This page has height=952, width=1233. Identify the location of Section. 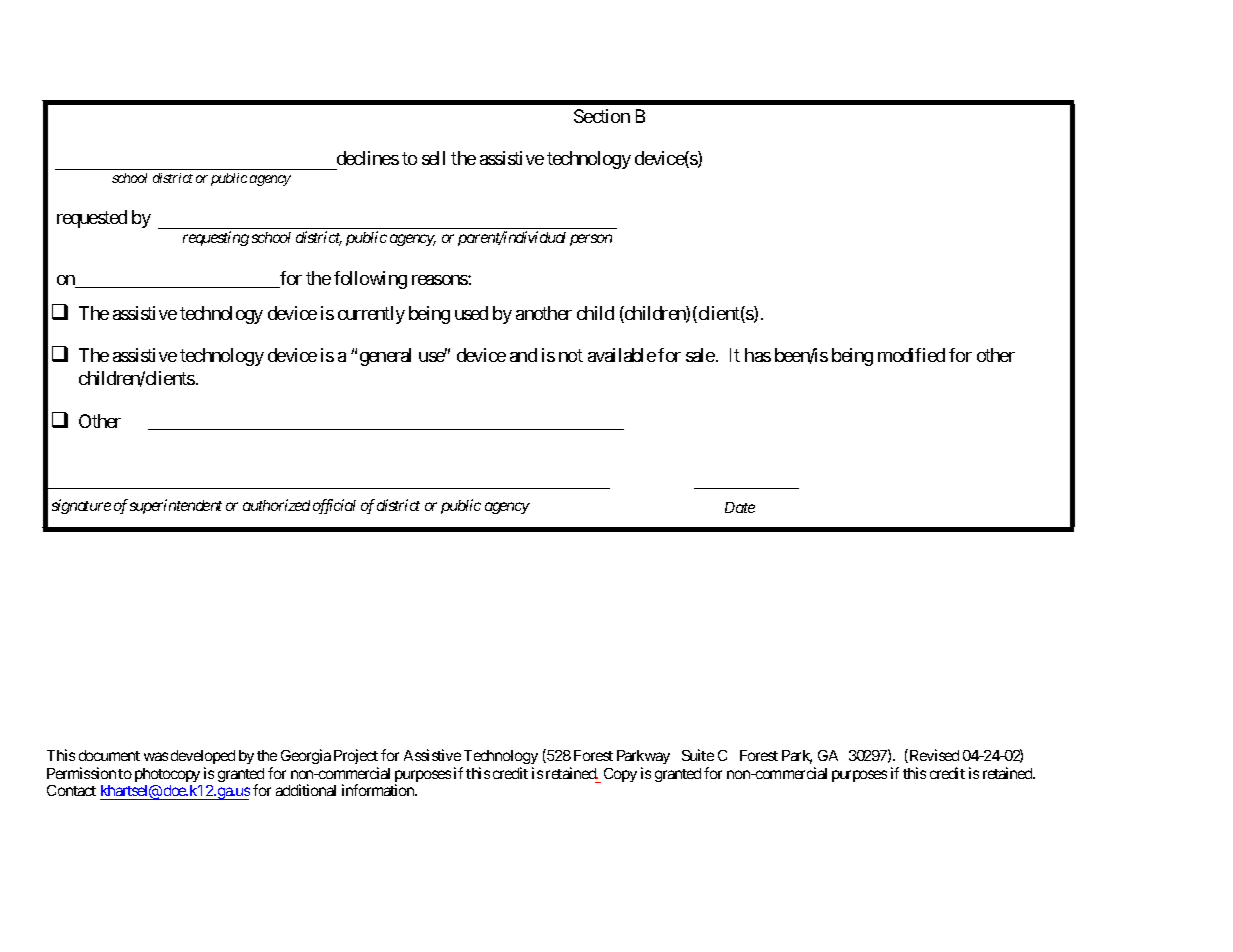
(602, 116).
